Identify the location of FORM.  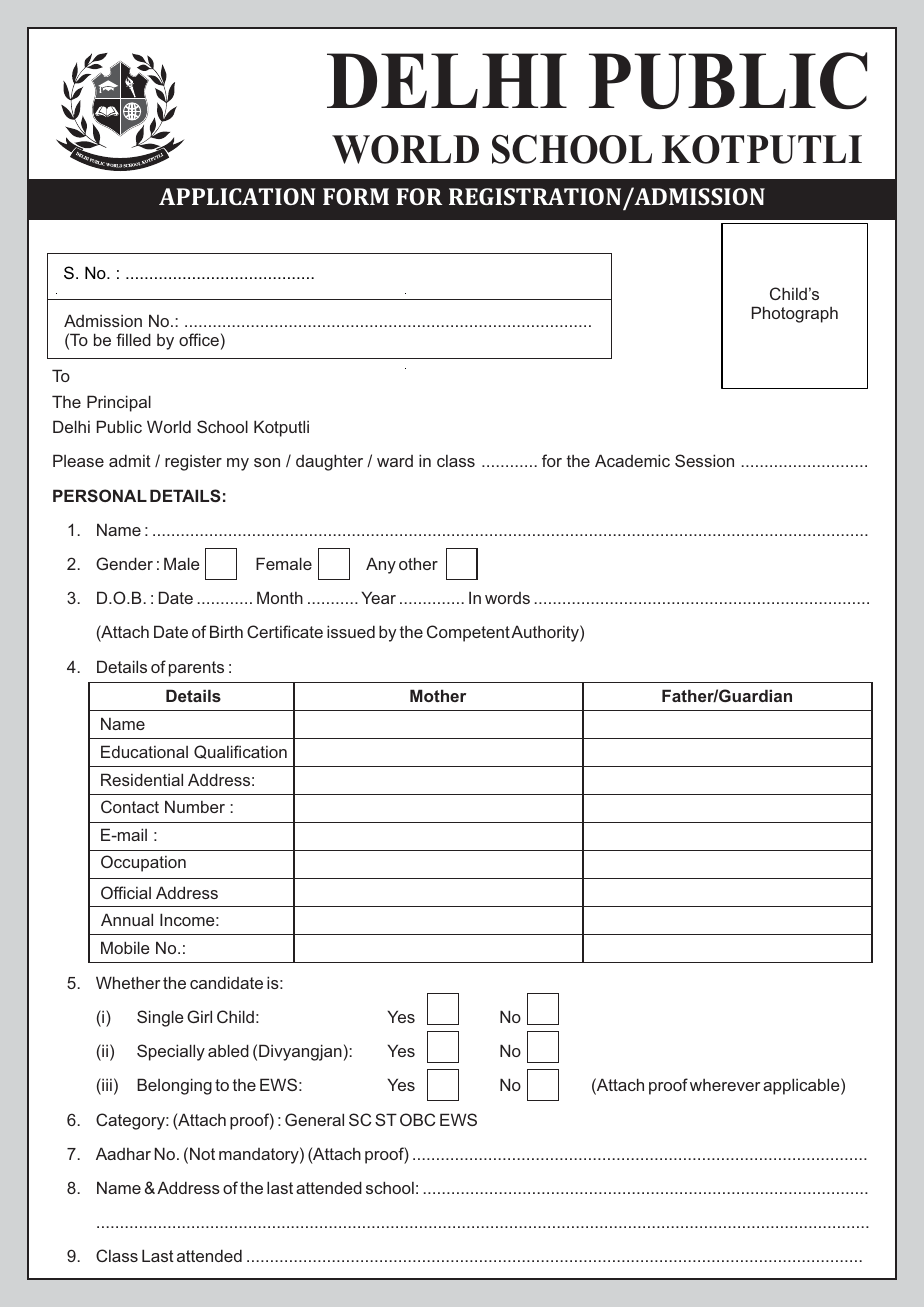
(356, 196).
